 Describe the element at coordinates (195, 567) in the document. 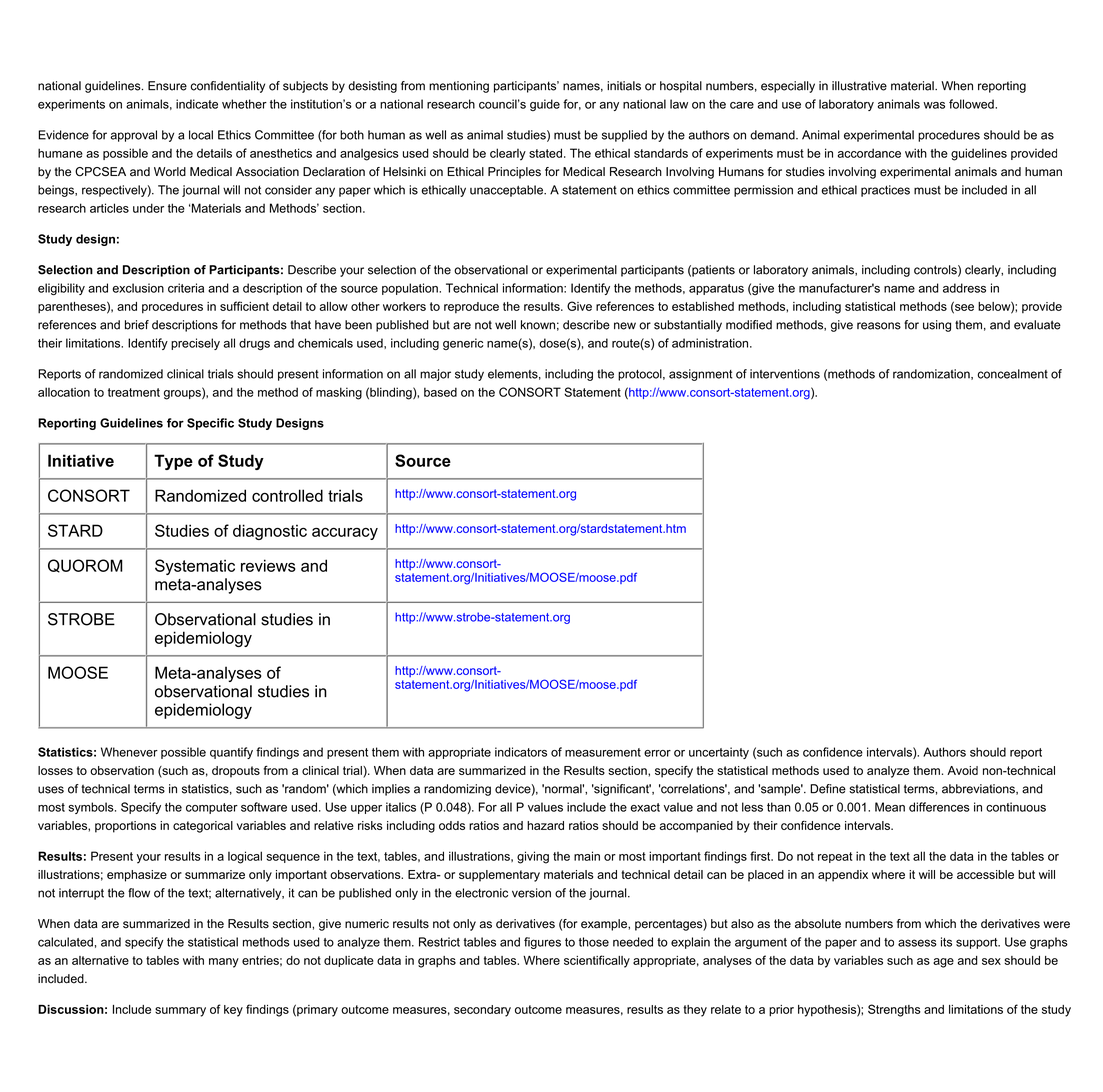

I see `Systematic` at that location.
